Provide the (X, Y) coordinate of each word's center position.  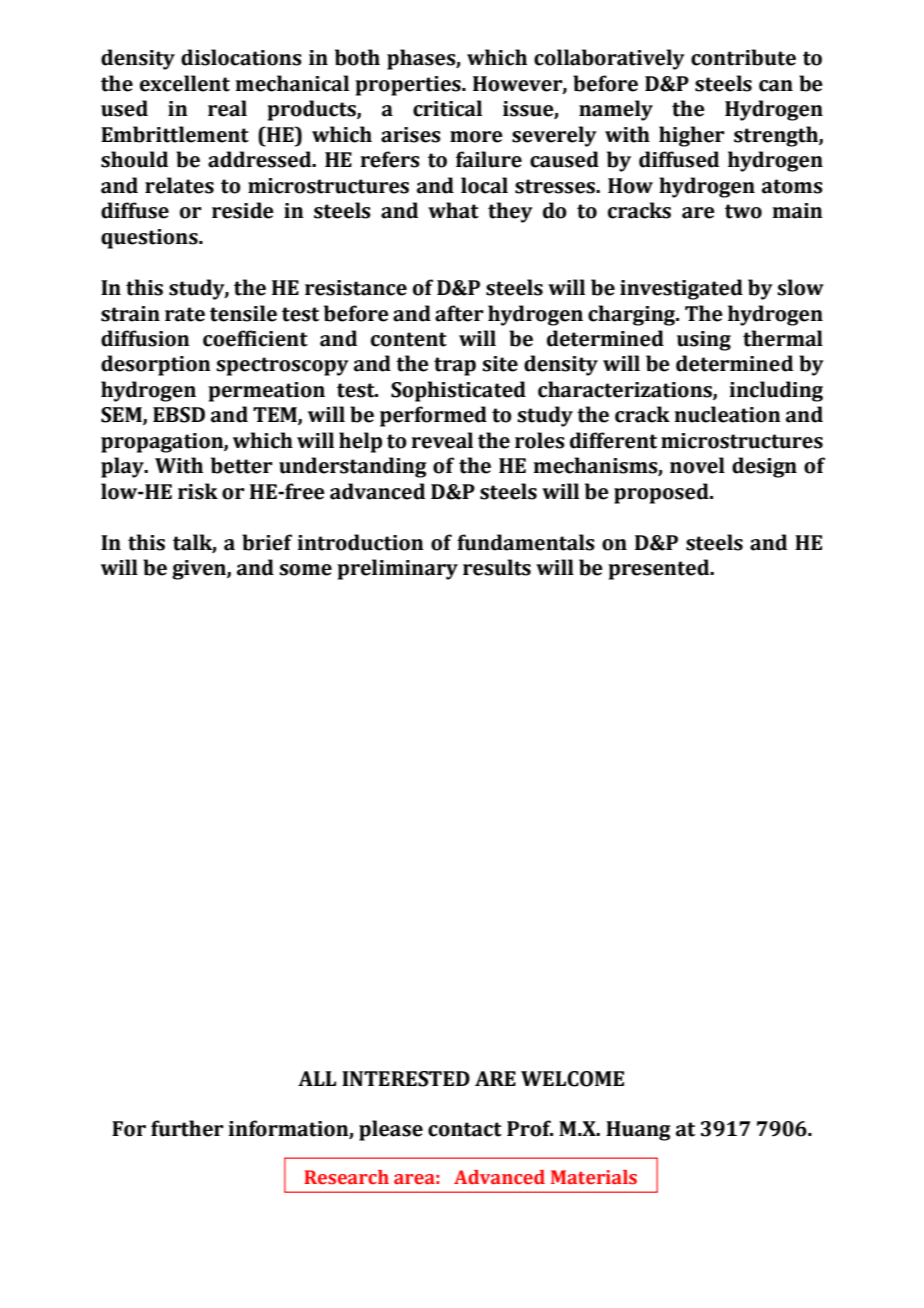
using (704, 341)
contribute (743, 57)
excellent (185, 83)
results (497, 567)
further (187, 1128)
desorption (156, 365)
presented (660, 569)
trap (455, 366)
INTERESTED (406, 1079)
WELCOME (572, 1079)
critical (447, 108)
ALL (317, 1078)
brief (267, 542)
